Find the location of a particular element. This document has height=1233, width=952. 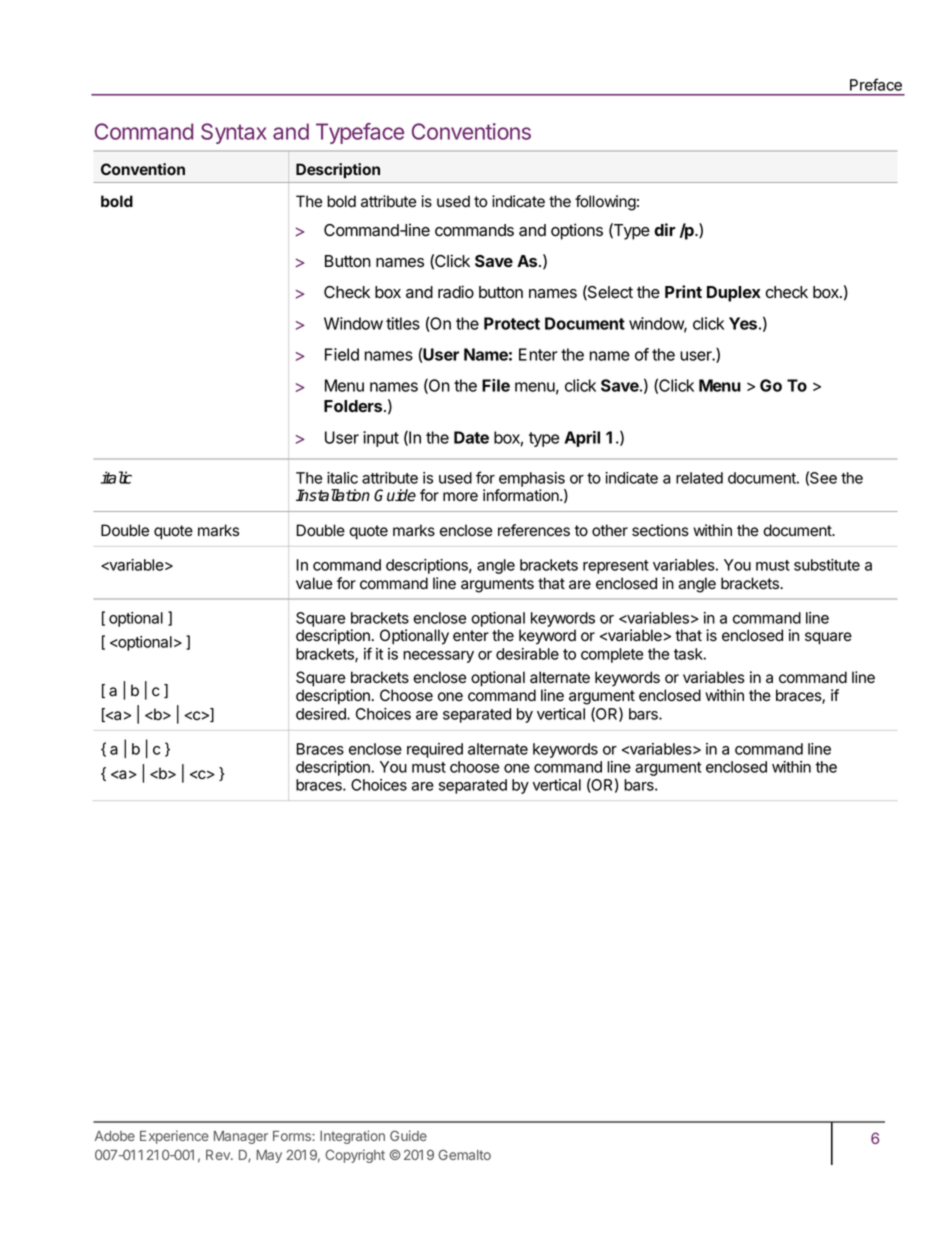

desired is located at coordinates (322, 714).
